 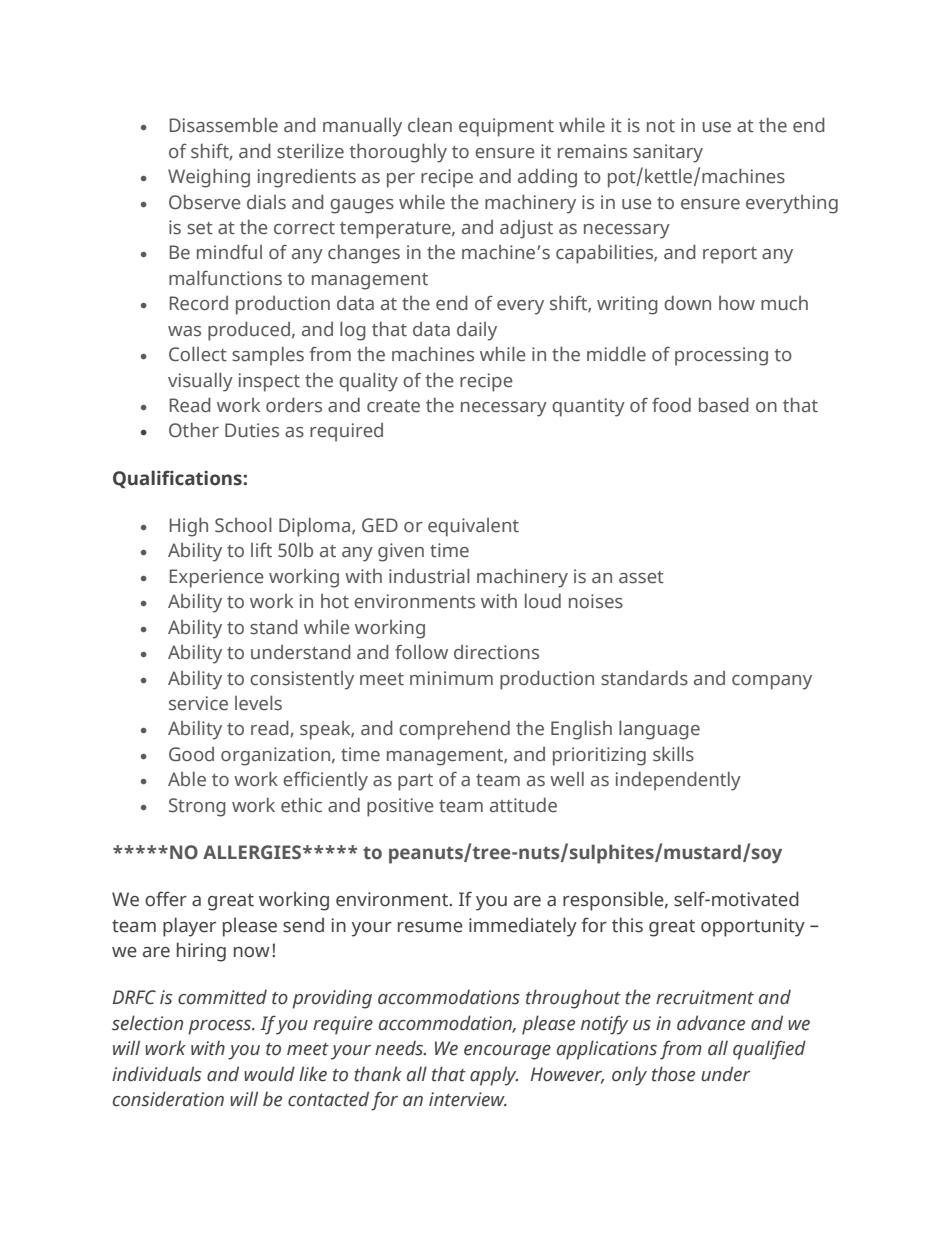 I want to click on comprehend, so click(x=454, y=730).
